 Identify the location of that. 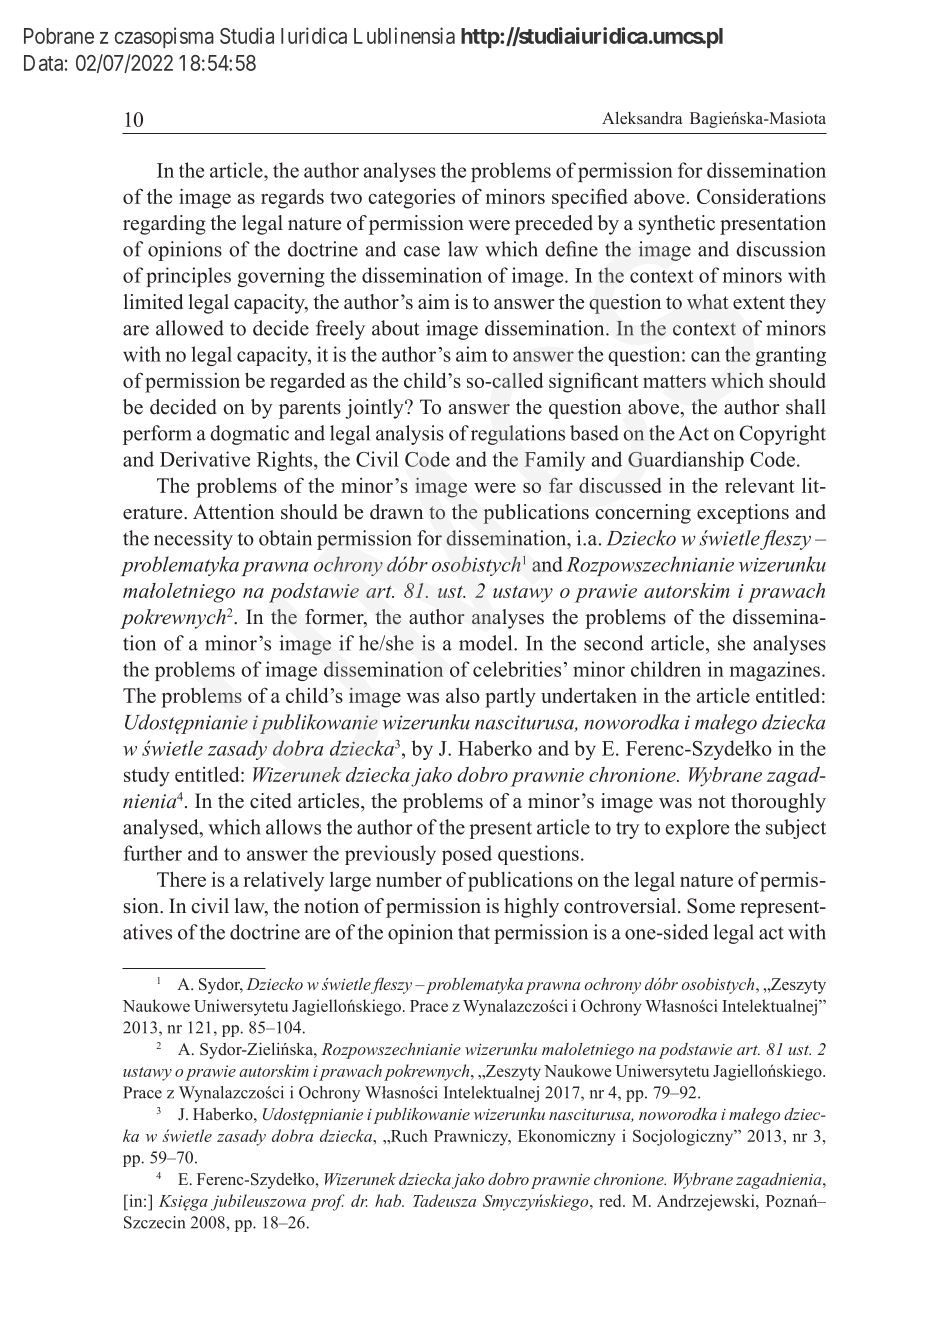
(474, 932).
